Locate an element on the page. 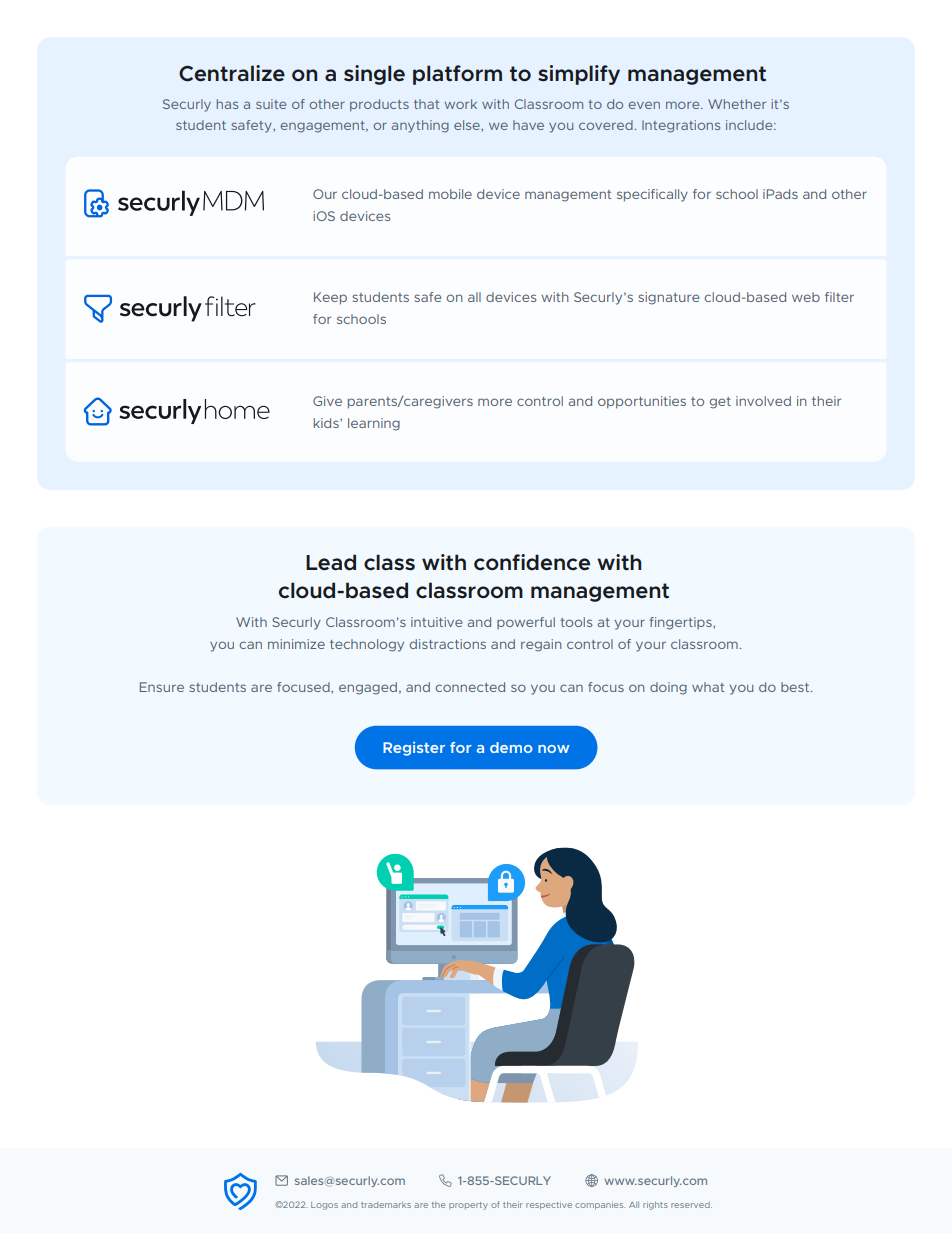 Image resolution: width=952 pixels, height=1233 pixels. have is located at coordinates (528, 125).
